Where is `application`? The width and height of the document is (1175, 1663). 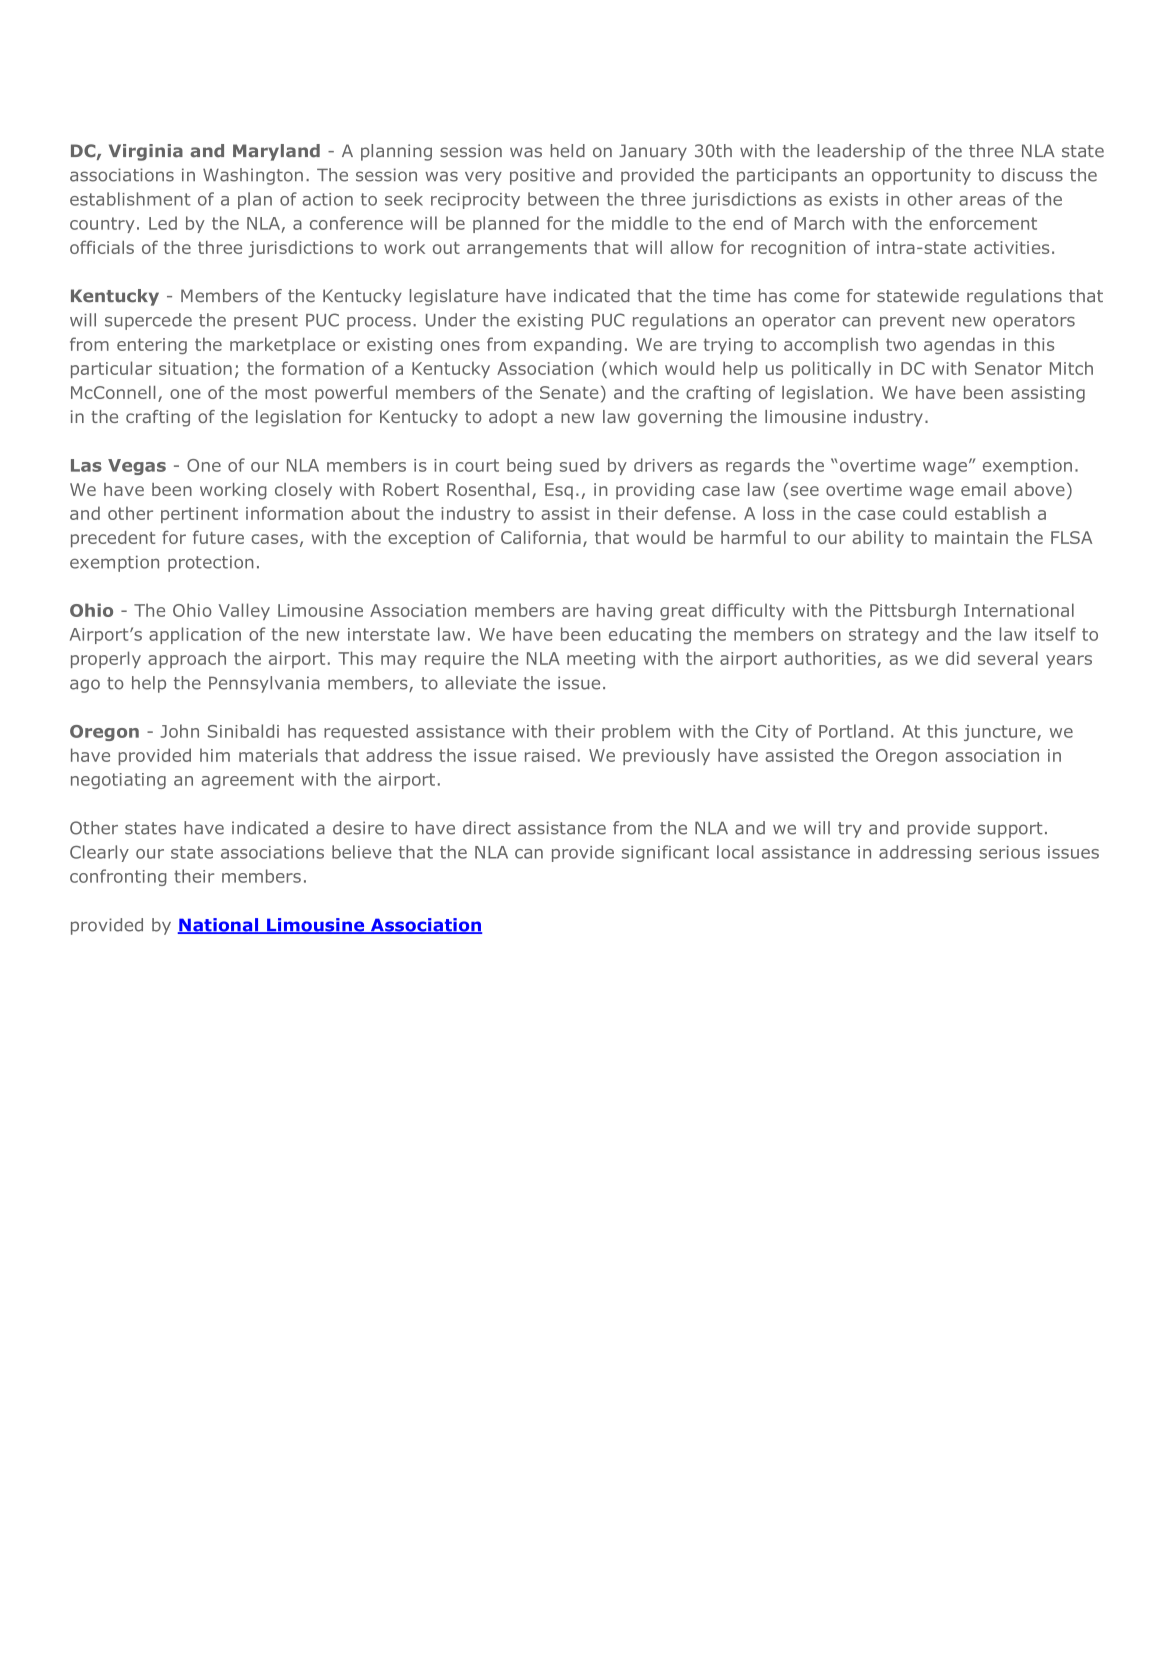
application is located at coordinates (195, 635).
